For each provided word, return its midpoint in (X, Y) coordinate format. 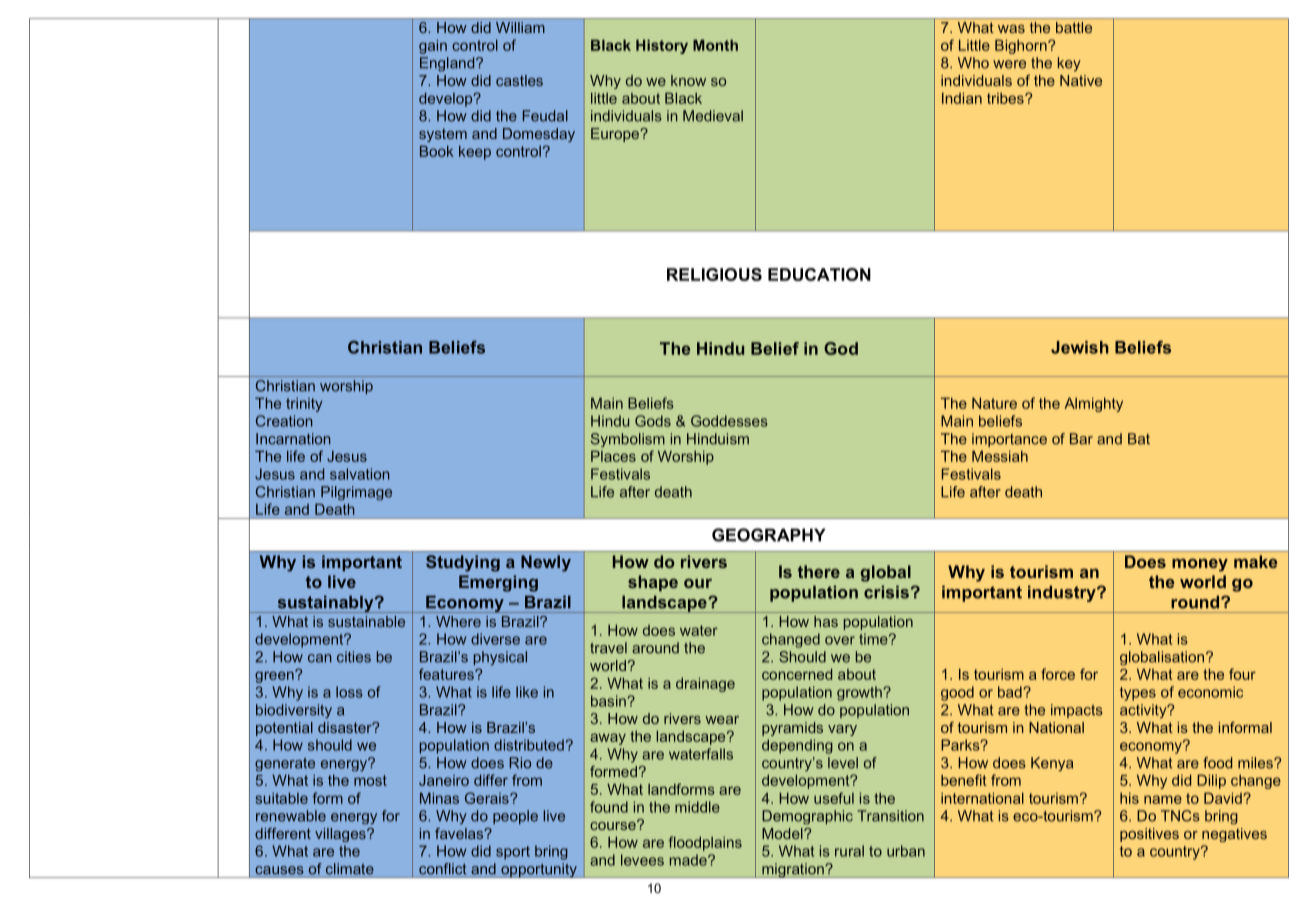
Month (715, 45)
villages (341, 835)
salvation (360, 474)
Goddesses (729, 421)
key (1069, 64)
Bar (1081, 439)
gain (433, 46)
